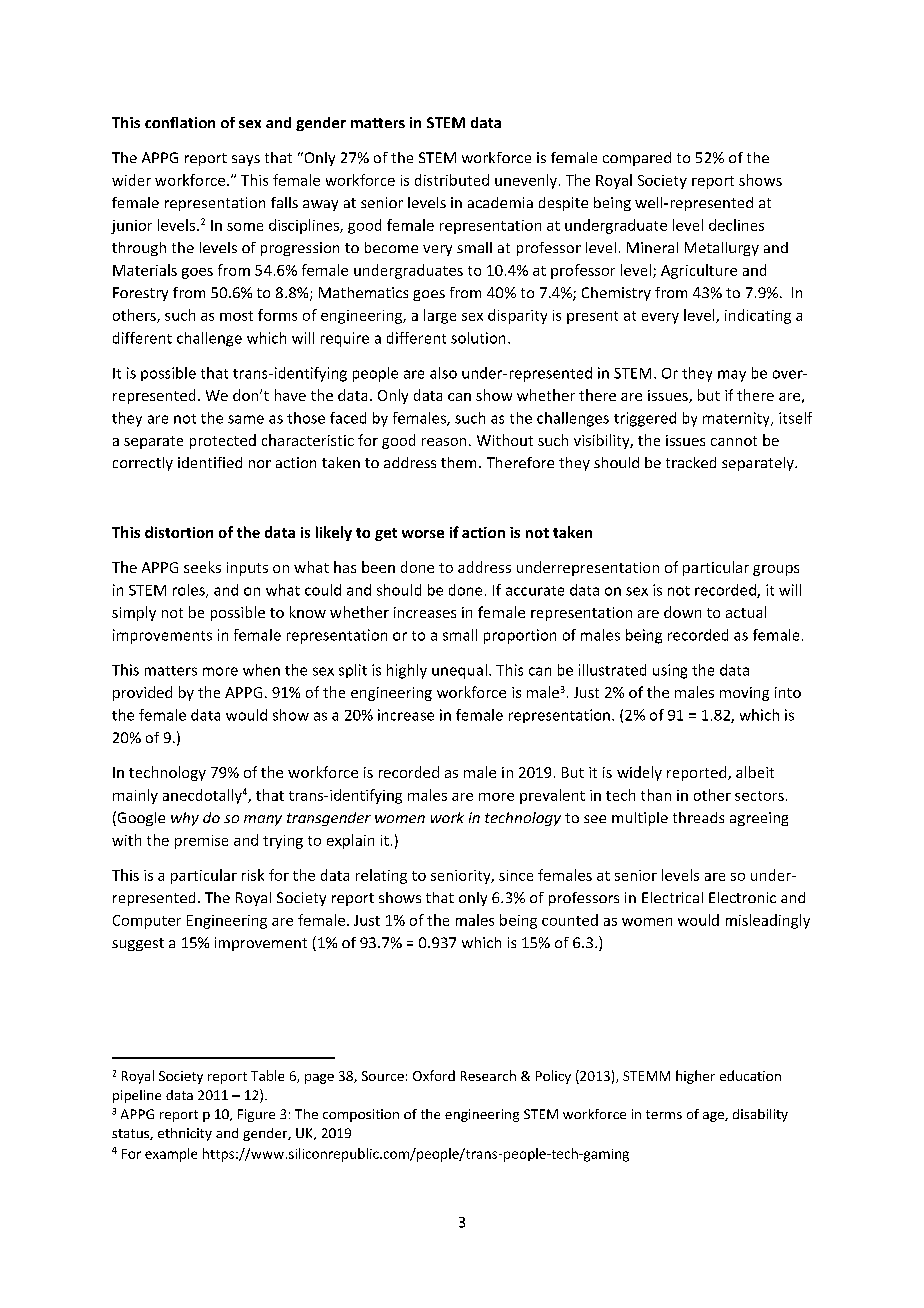  Describe the element at coordinates (246, 419) in the screenshot. I see `same` at that location.
